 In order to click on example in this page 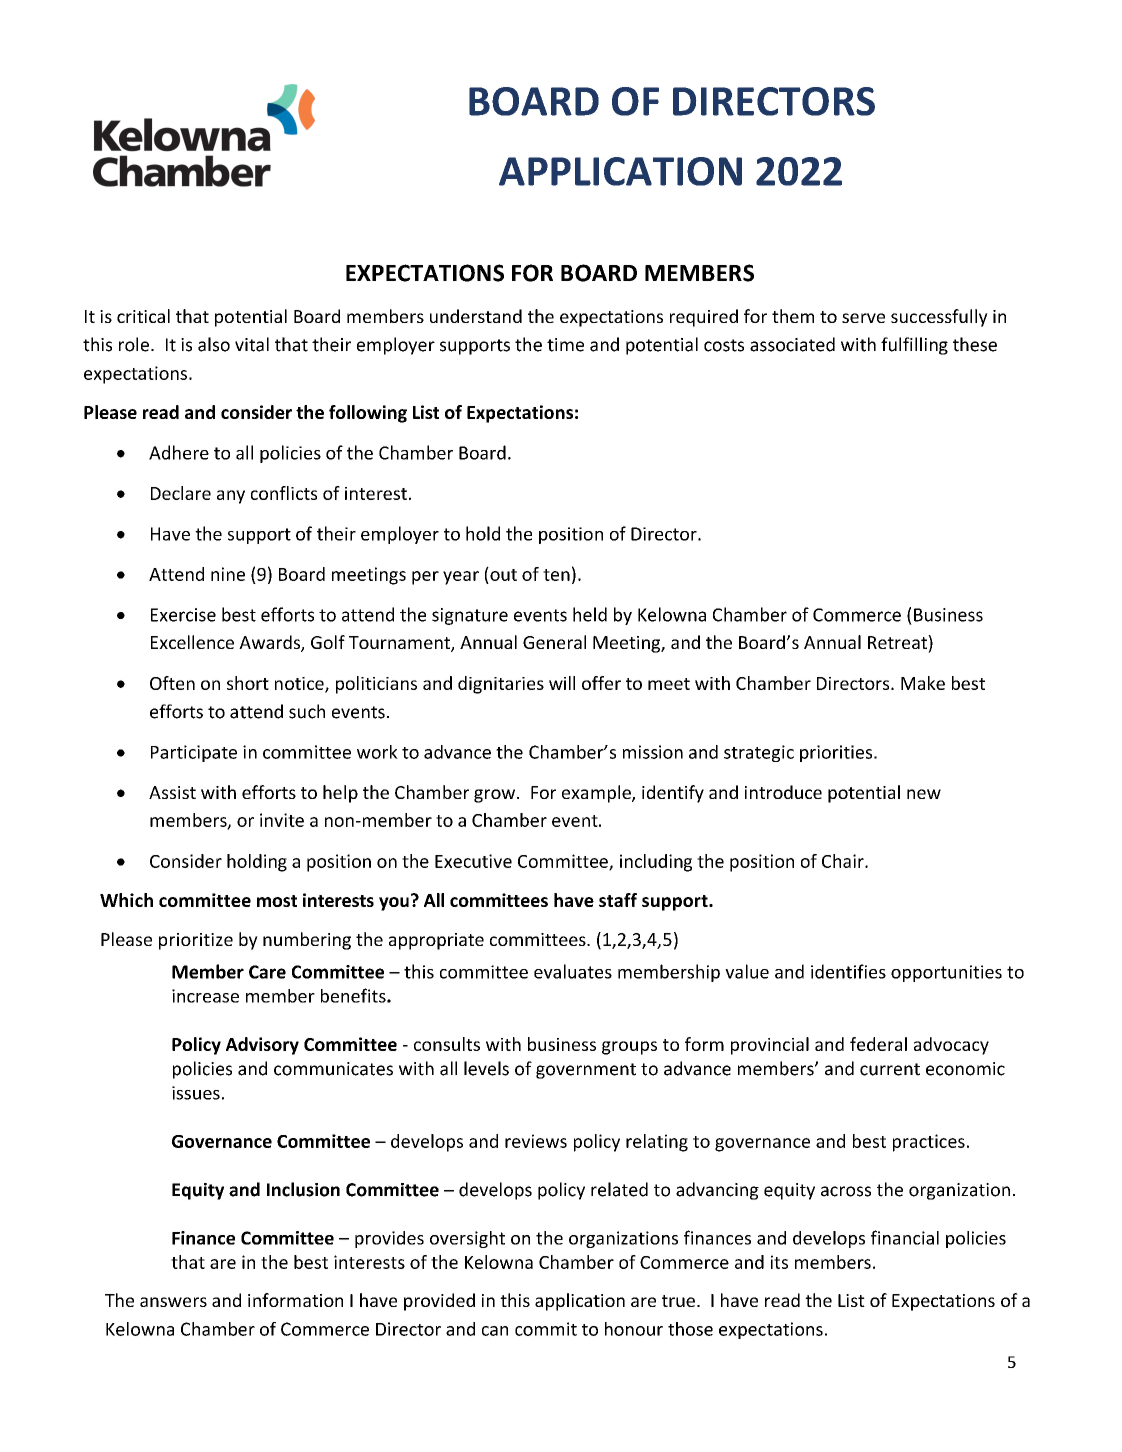, I will do `click(597, 794)`.
